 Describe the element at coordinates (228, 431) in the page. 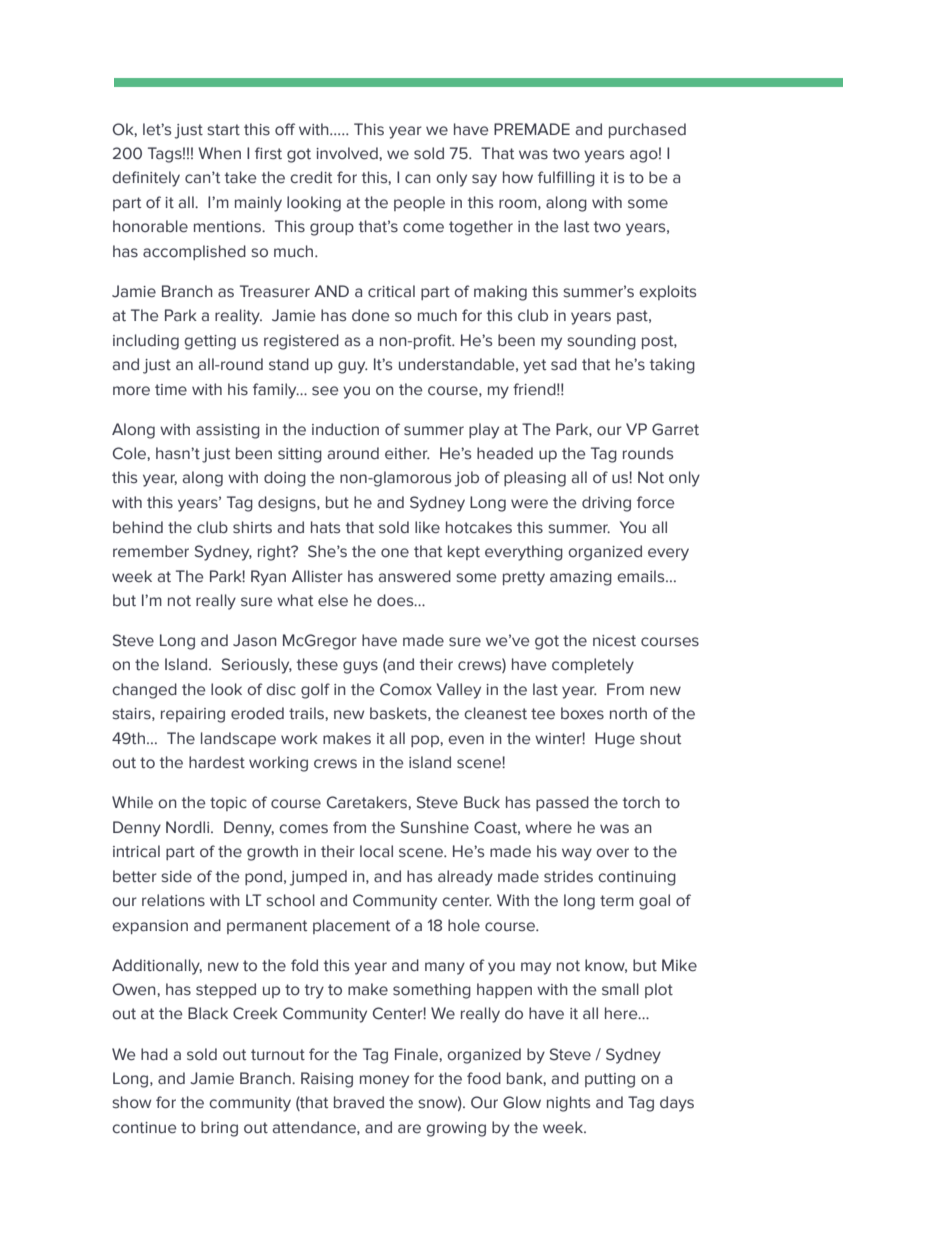

I see `assisting` at that location.
